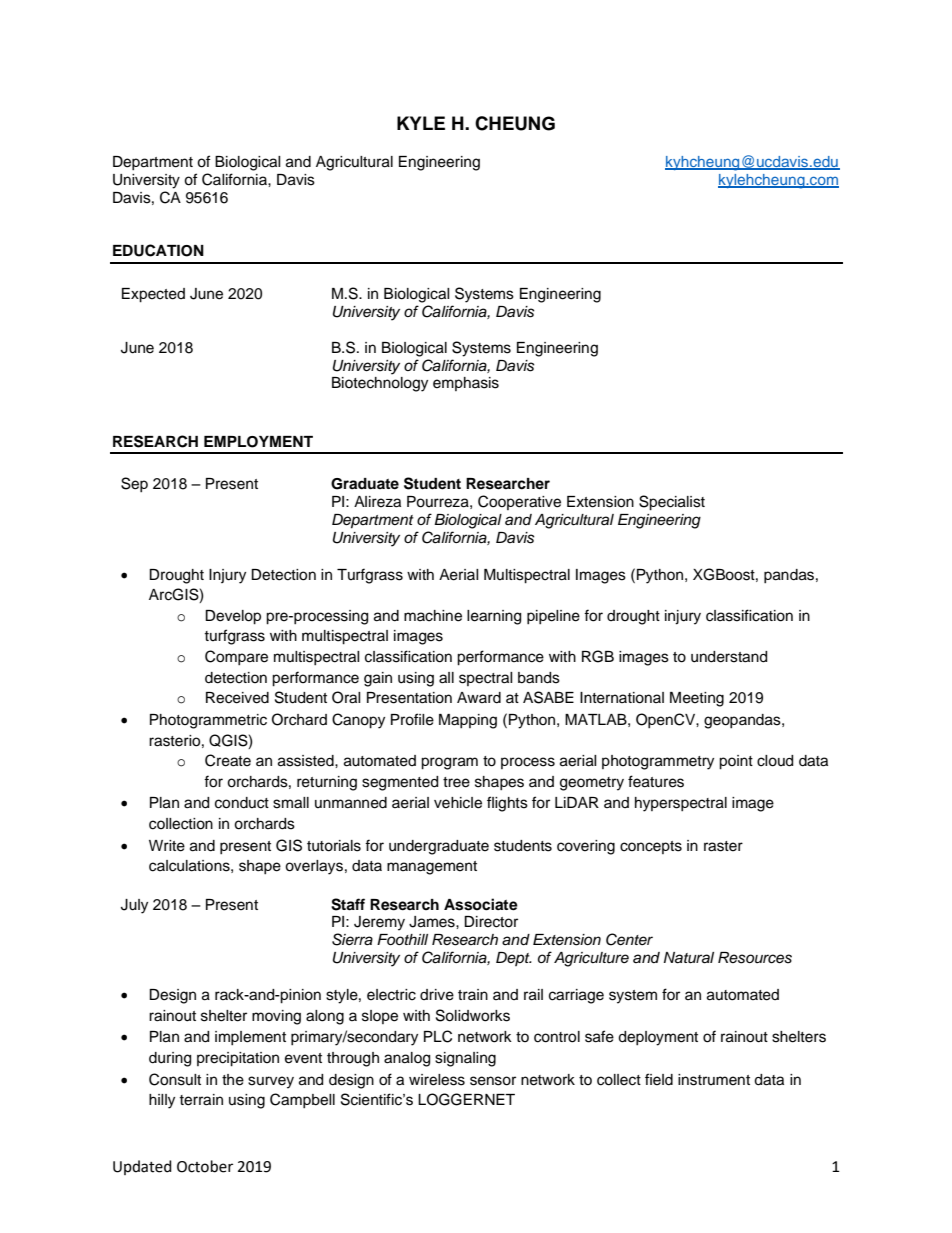 The height and width of the image is (1233, 952). What do you see at coordinates (432, 868) in the image?
I see `management` at bounding box center [432, 868].
